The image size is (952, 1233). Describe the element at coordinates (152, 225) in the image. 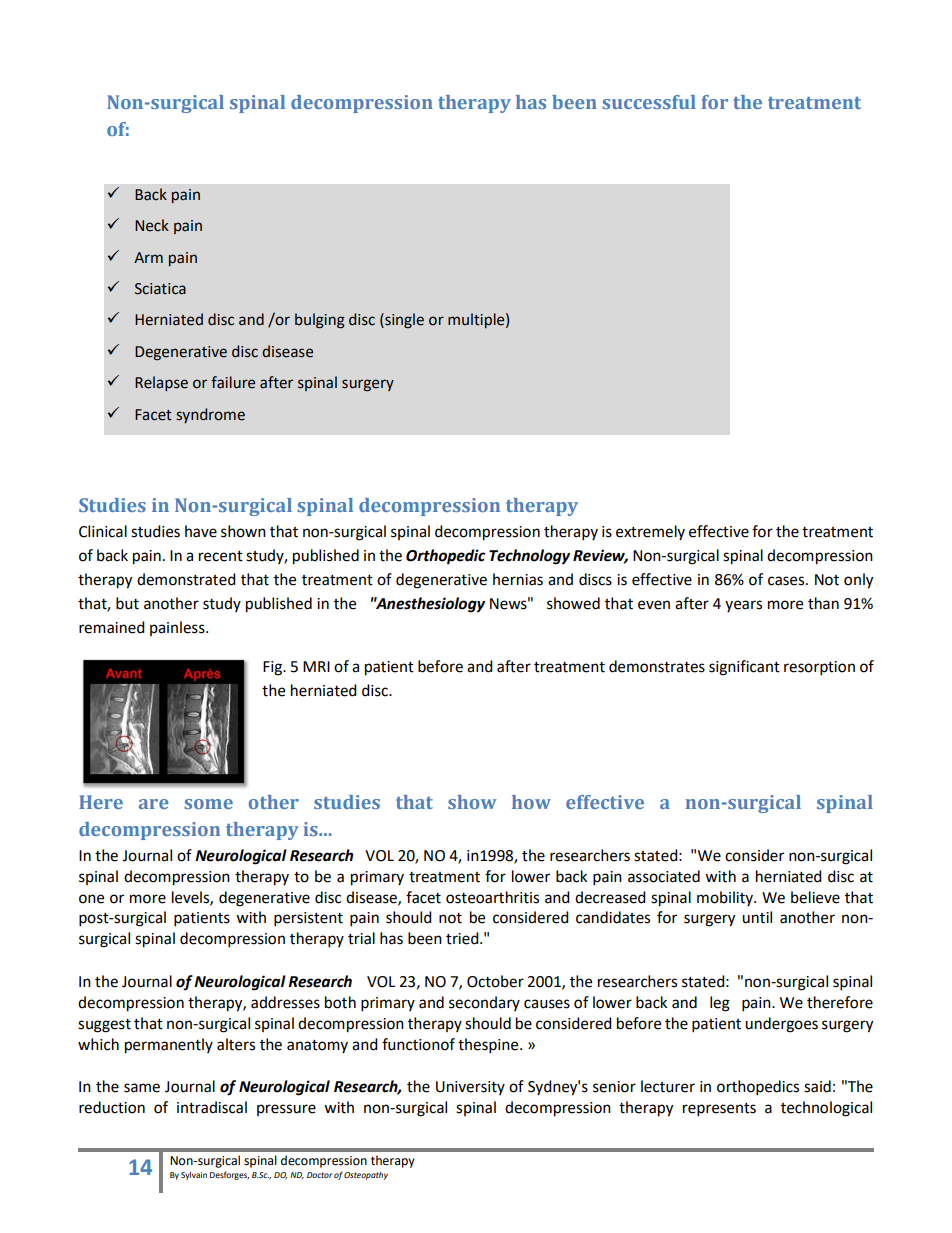

I see `Neck` at that location.
